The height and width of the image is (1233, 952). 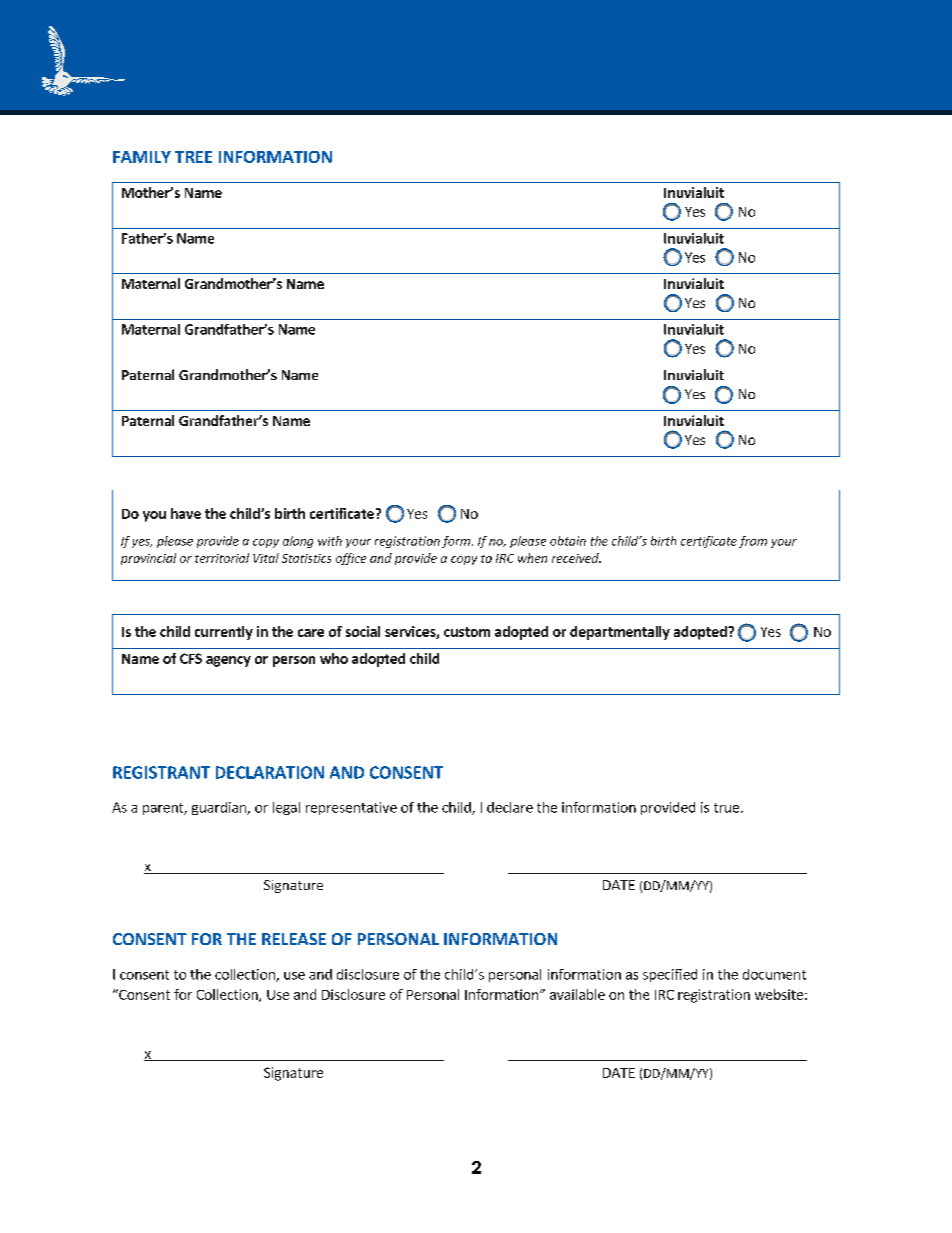 I want to click on received, so click(x=576, y=558).
